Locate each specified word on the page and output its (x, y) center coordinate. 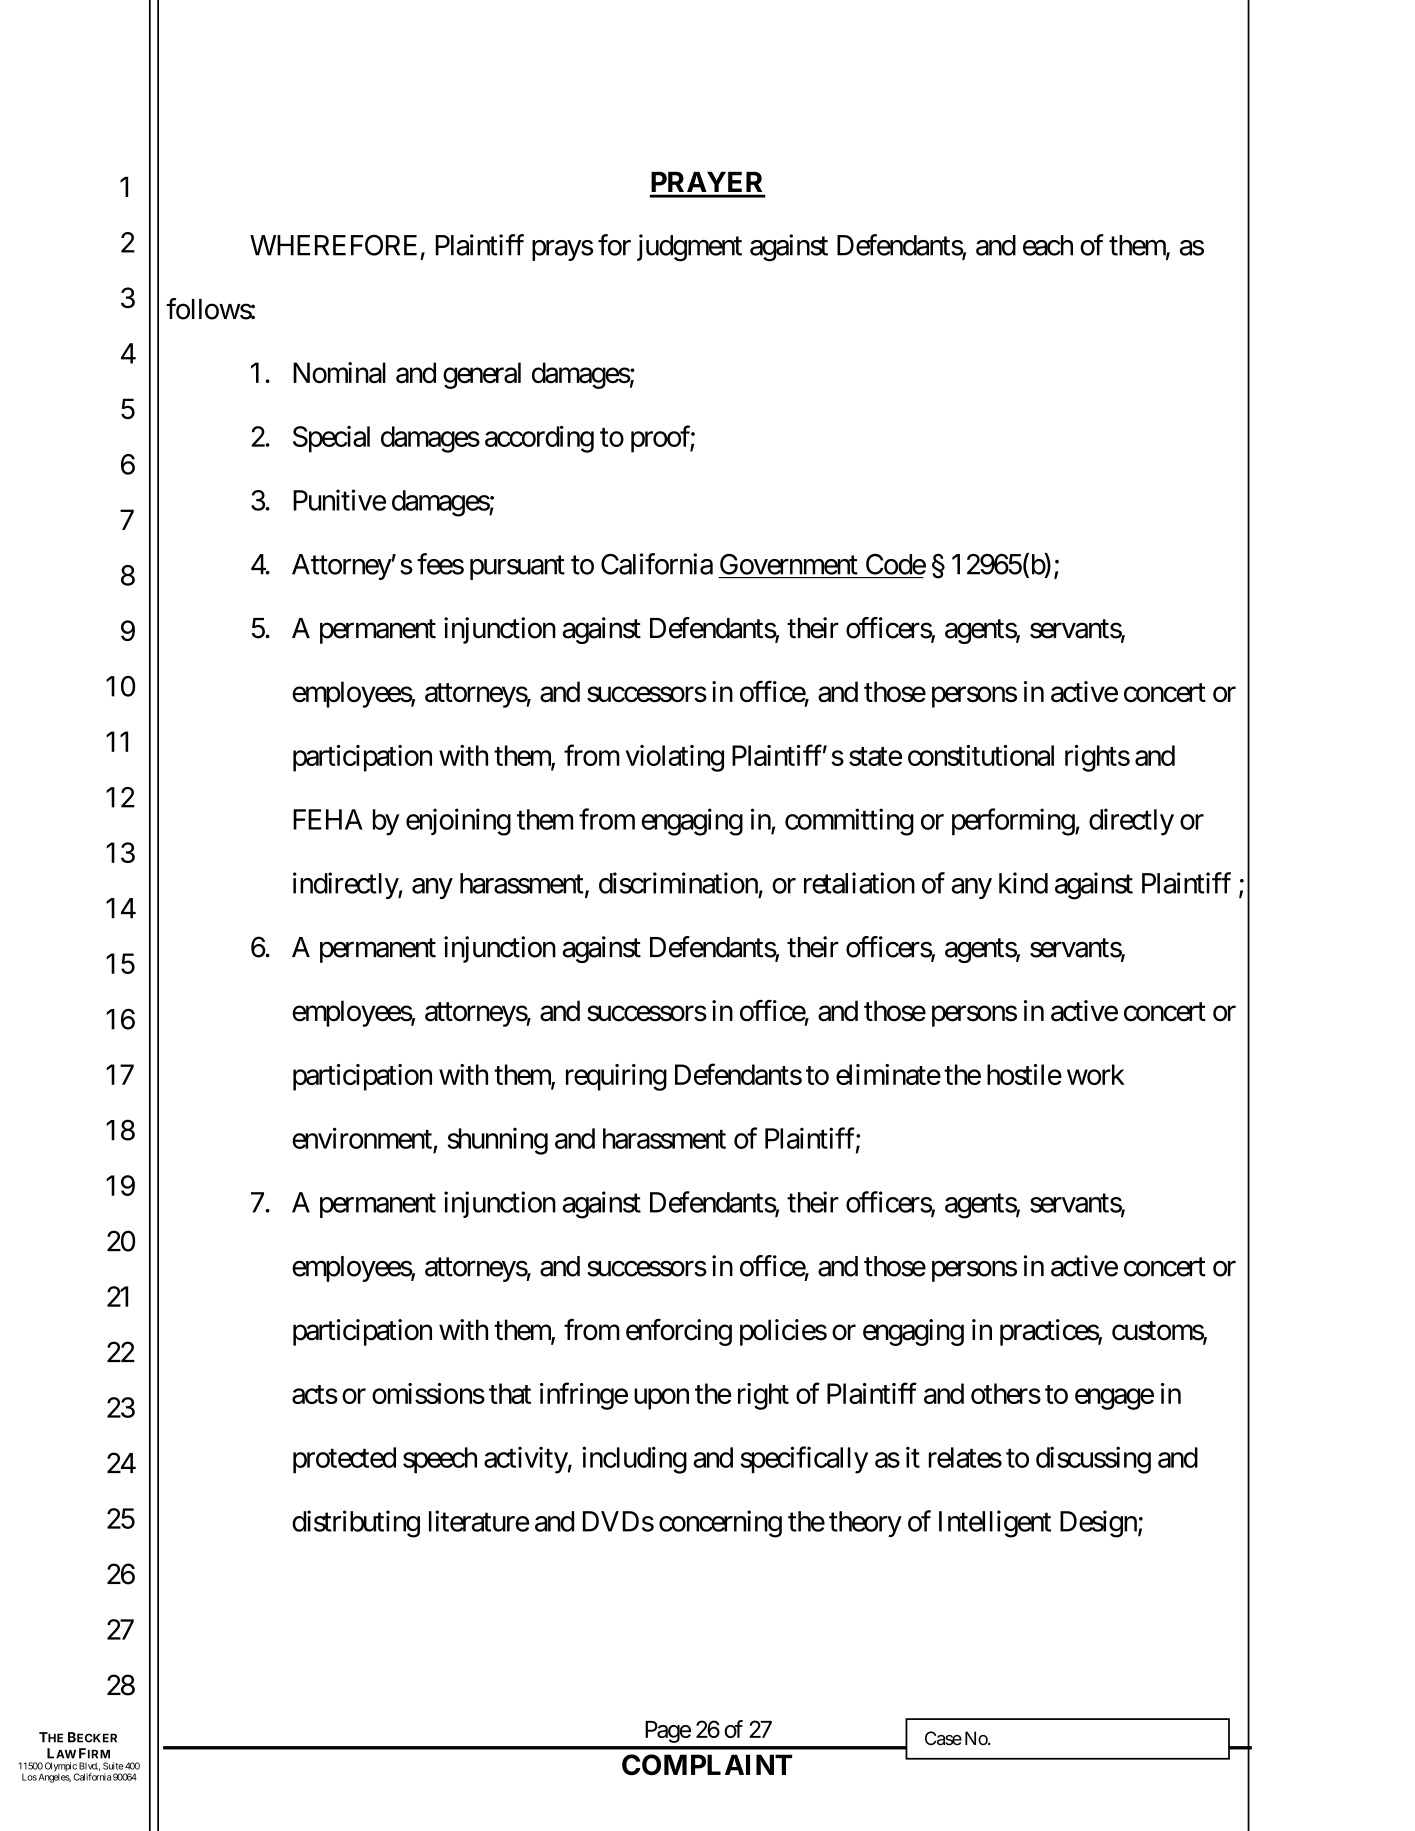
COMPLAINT (707, 1765)
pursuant (517, 568)
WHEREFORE (333, 245)
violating (675, 758)
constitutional (981, 755)
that (510, 1393)
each (1048, 245)
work (1096, 1074)
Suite (113, 1766)
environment (362, 1138)
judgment (689, 248)
